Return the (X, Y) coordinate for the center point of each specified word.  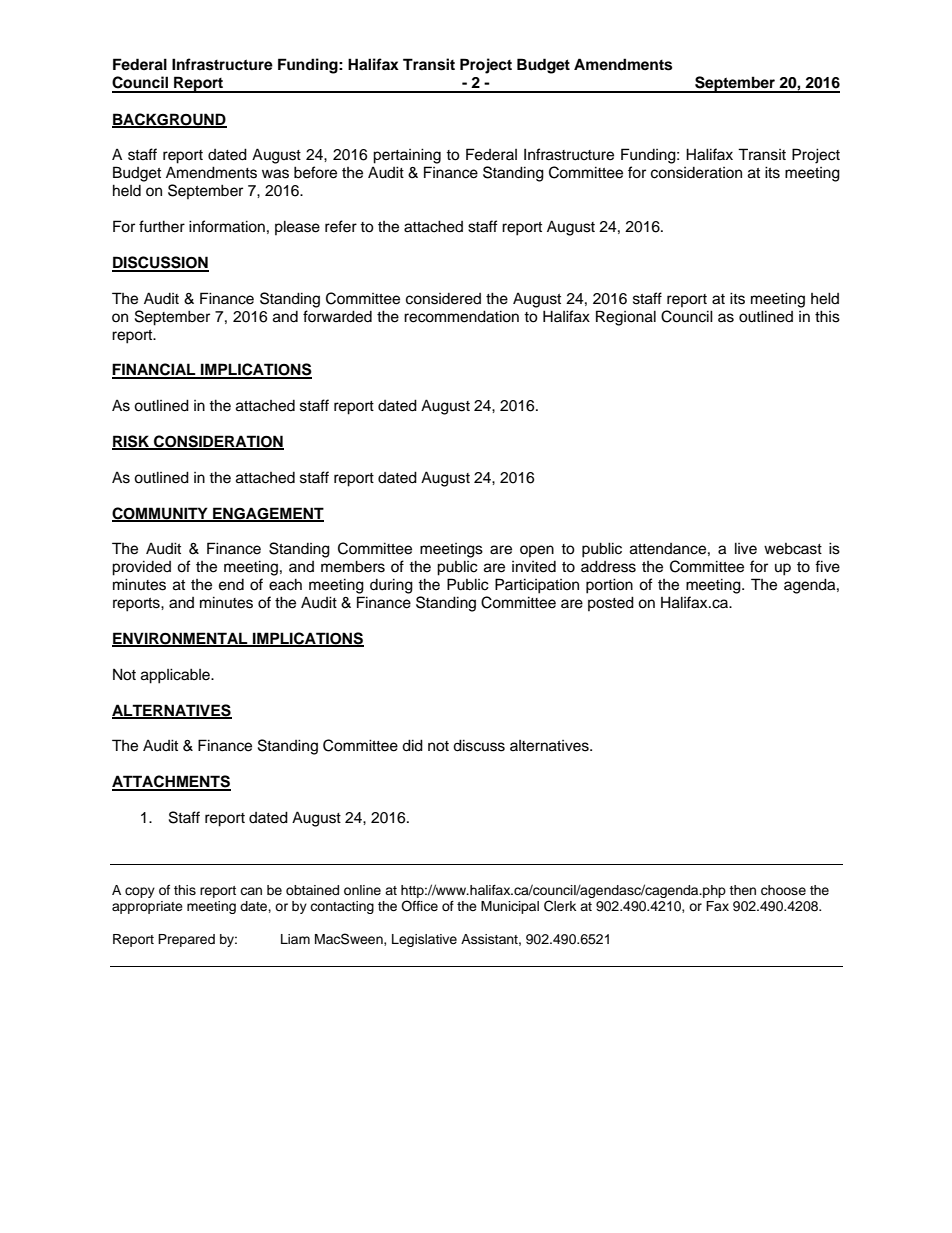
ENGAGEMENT (267, 514)
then (742, 890)
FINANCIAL (155, 370)
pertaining (407, 156)
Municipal (510, 907)
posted (611, 603)
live (746, 548)
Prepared (186, 940)
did (412, 745)
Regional (626, 318)
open (537, 551)
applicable (176, 676)
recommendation (461, 316)
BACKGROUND (169, 120)
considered (443, 299)
